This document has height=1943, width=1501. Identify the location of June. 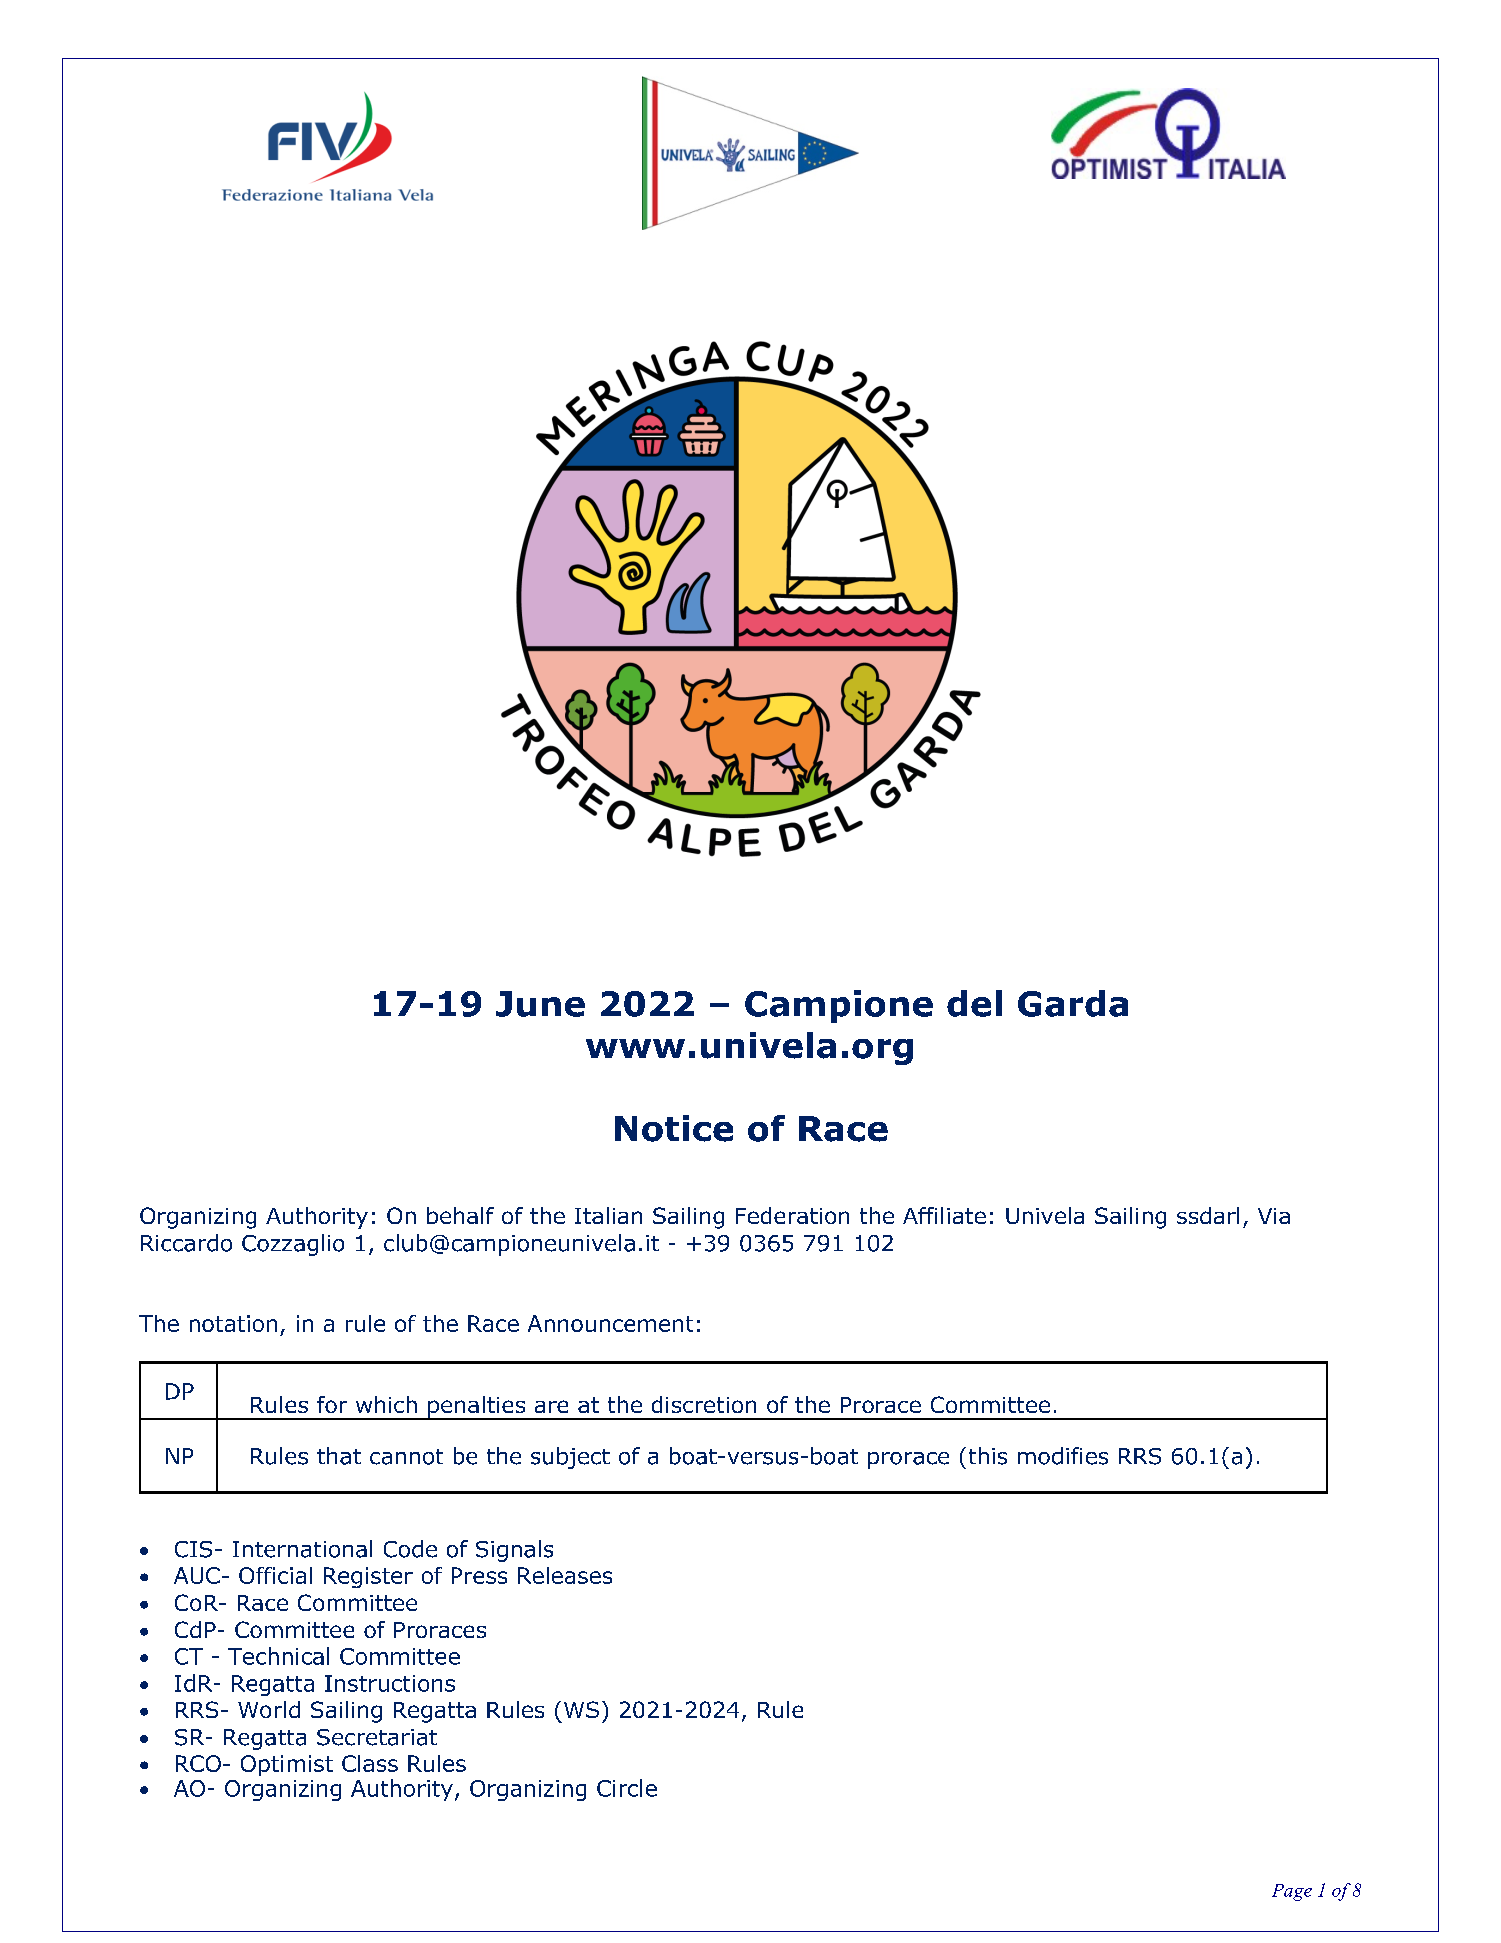
(540, 1004).
